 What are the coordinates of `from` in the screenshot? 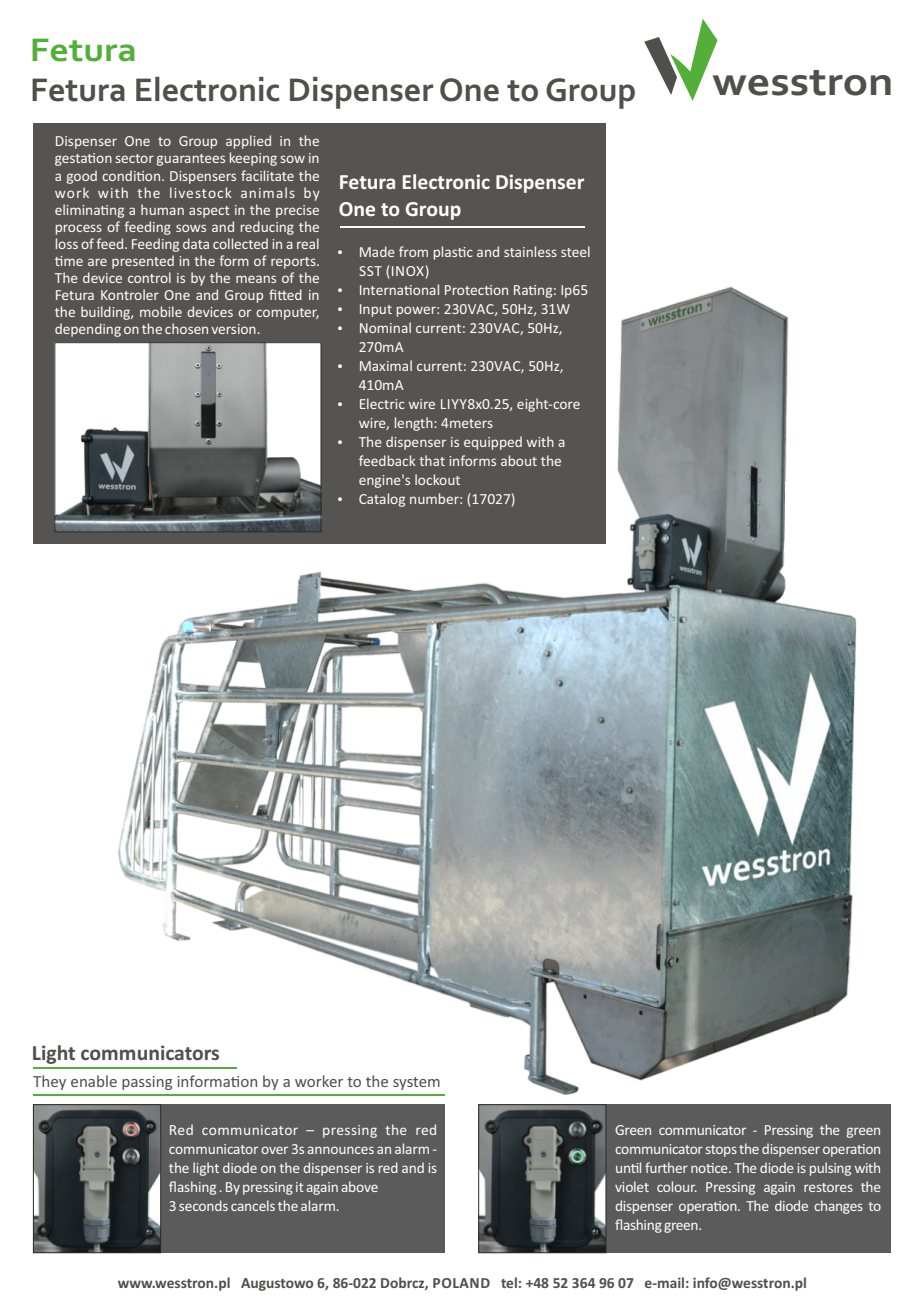 It's located at (413, 251).
